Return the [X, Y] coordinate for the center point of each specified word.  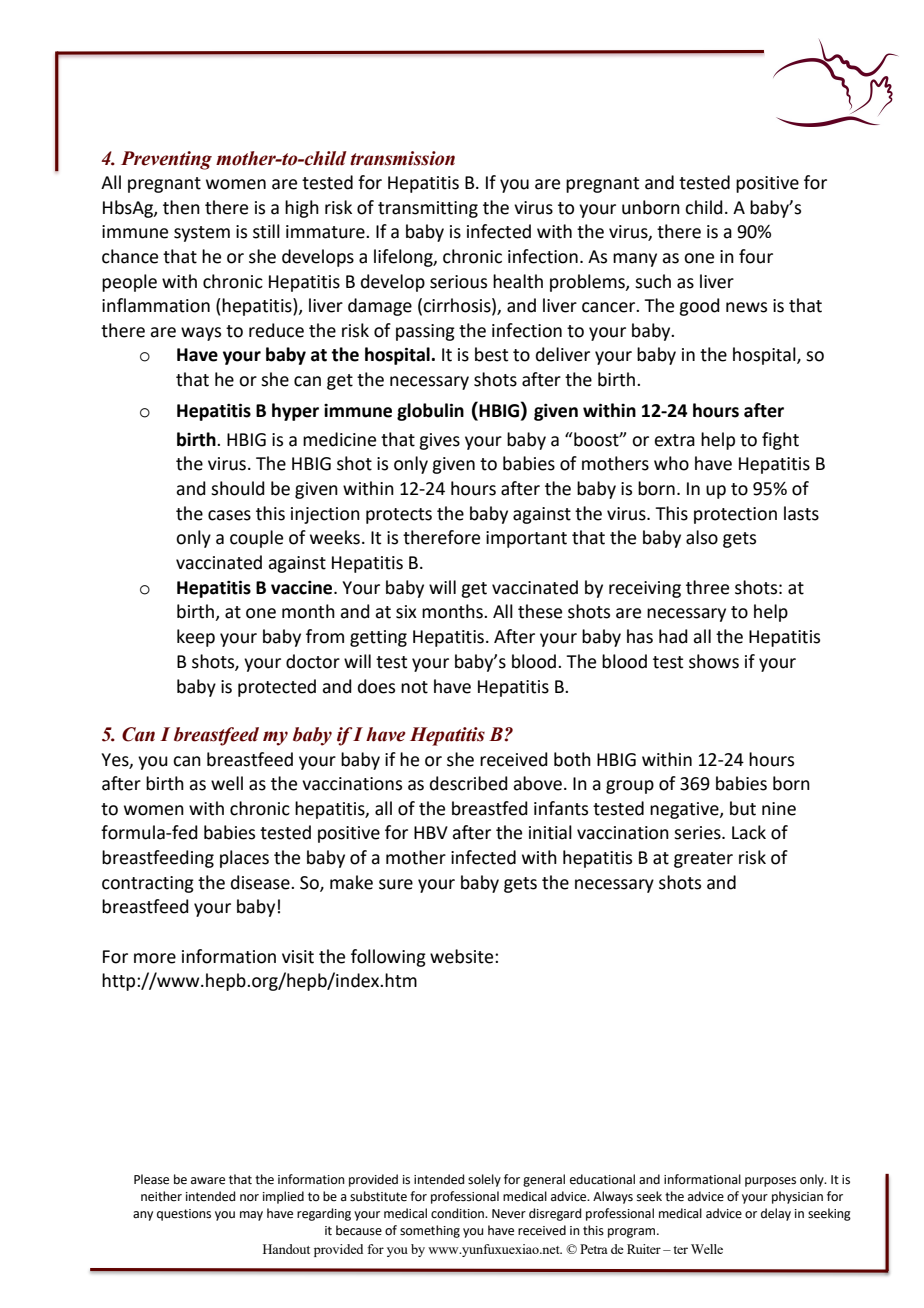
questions [184, 1215]
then [181, 207]
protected [277, 688]
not [414, 687]
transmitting [428, 209]
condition [458, 1213]
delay [776, 1214]
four [756, 256]
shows [714, 661]
